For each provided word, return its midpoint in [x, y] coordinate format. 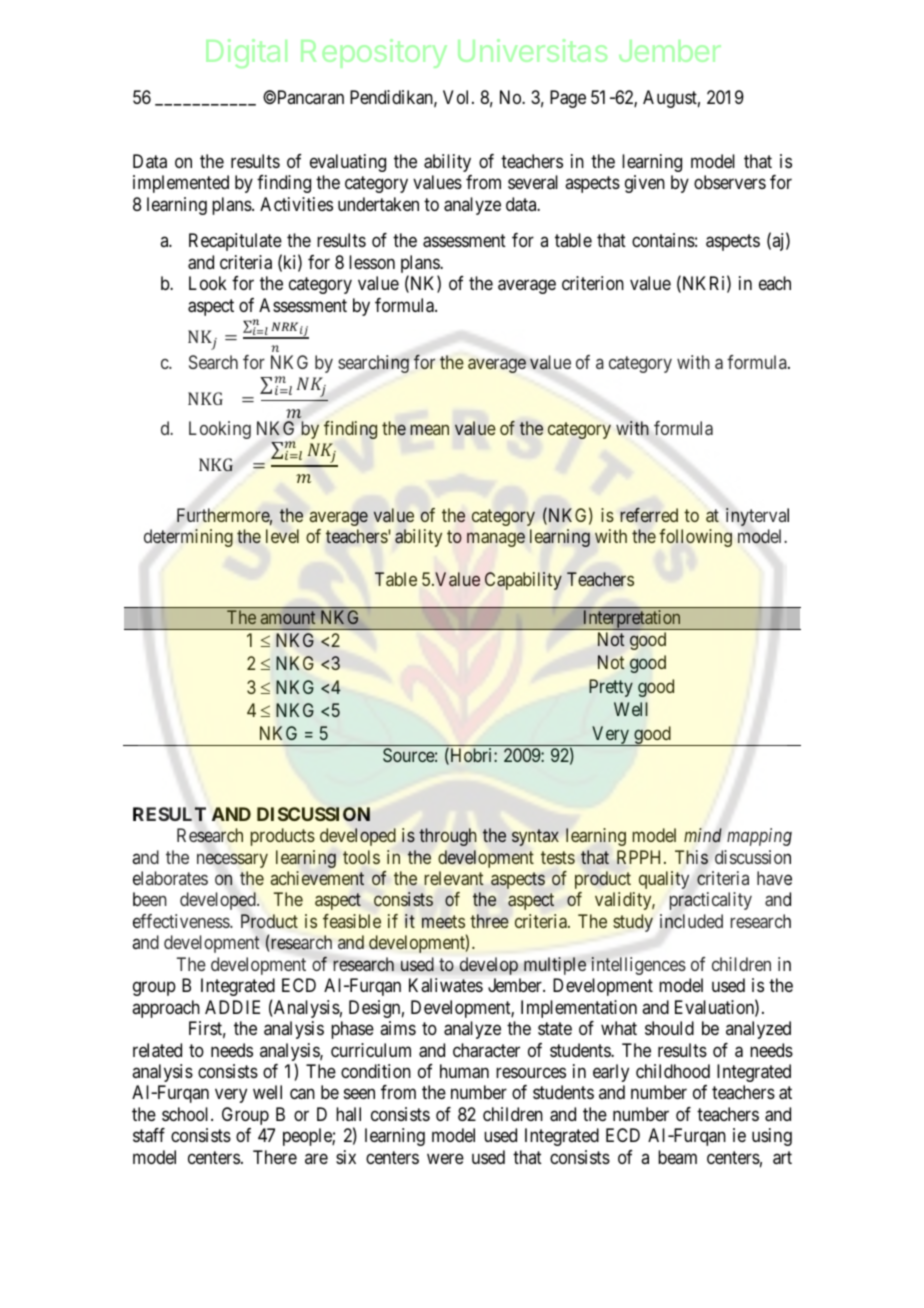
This [691, 857]
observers [730, 182]
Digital [246, 53]
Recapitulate [235, 242]
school [187, 1114]
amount [288, 617]
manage [496, 540]
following [695, 538]
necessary [232, 860]
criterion [593, 283]
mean [429, 429]
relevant [454, 878]
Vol [458, 97]
